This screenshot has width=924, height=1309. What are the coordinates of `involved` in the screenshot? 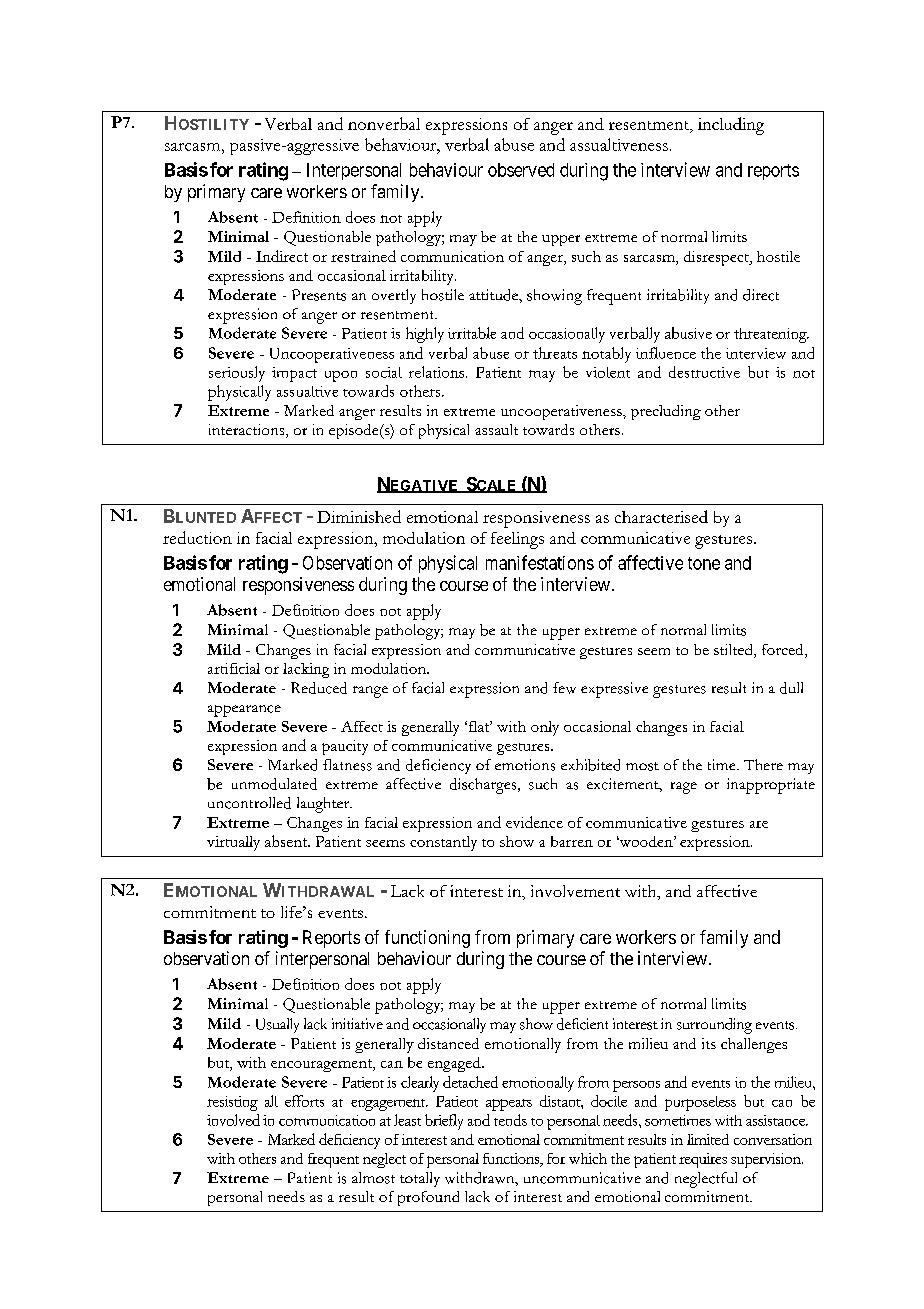 It's located at (233, 1120).
